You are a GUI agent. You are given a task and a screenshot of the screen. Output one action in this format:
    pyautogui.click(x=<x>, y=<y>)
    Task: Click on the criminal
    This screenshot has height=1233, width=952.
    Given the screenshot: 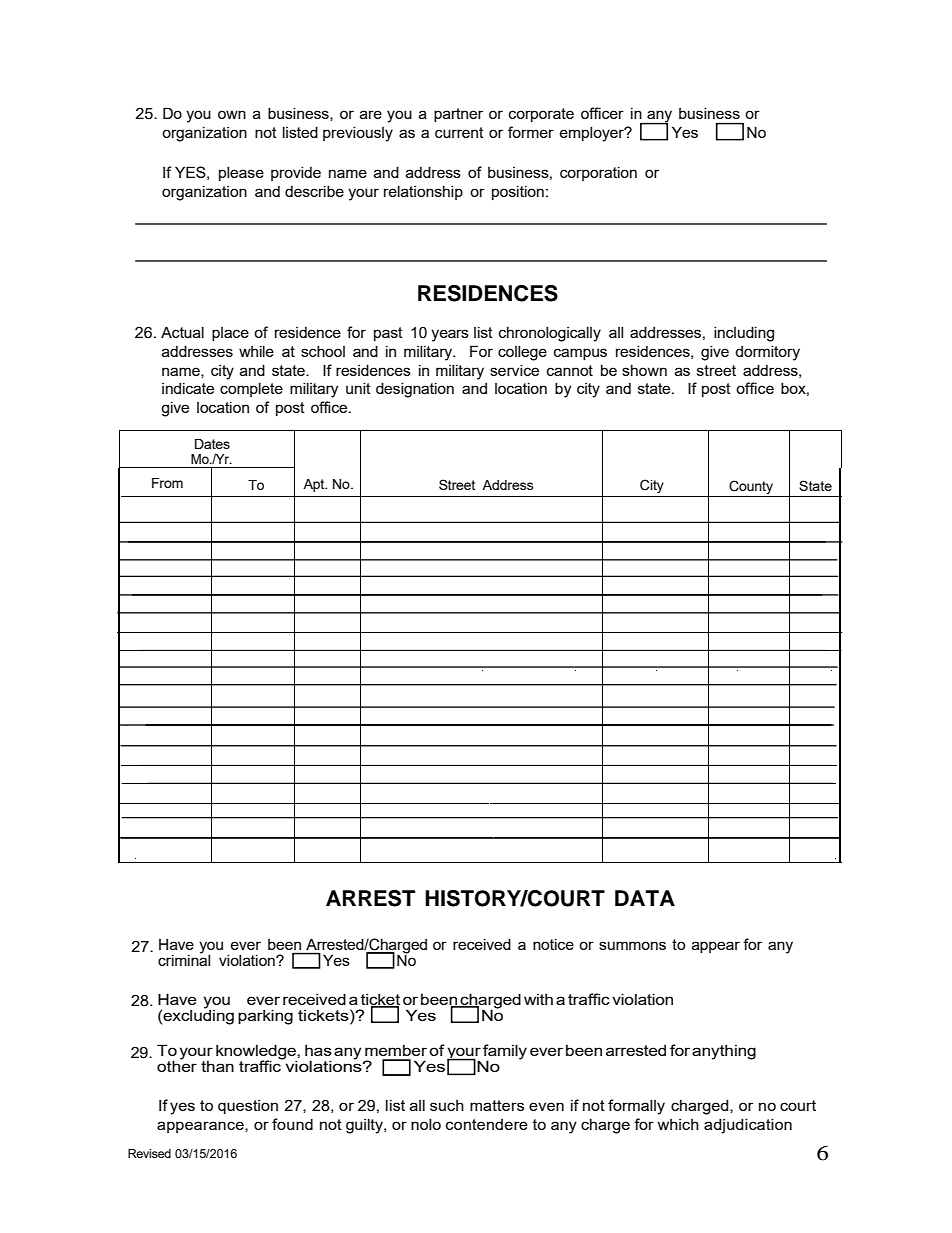 What is the action you would take?
    pyautogui.click(x=184, y=959)
